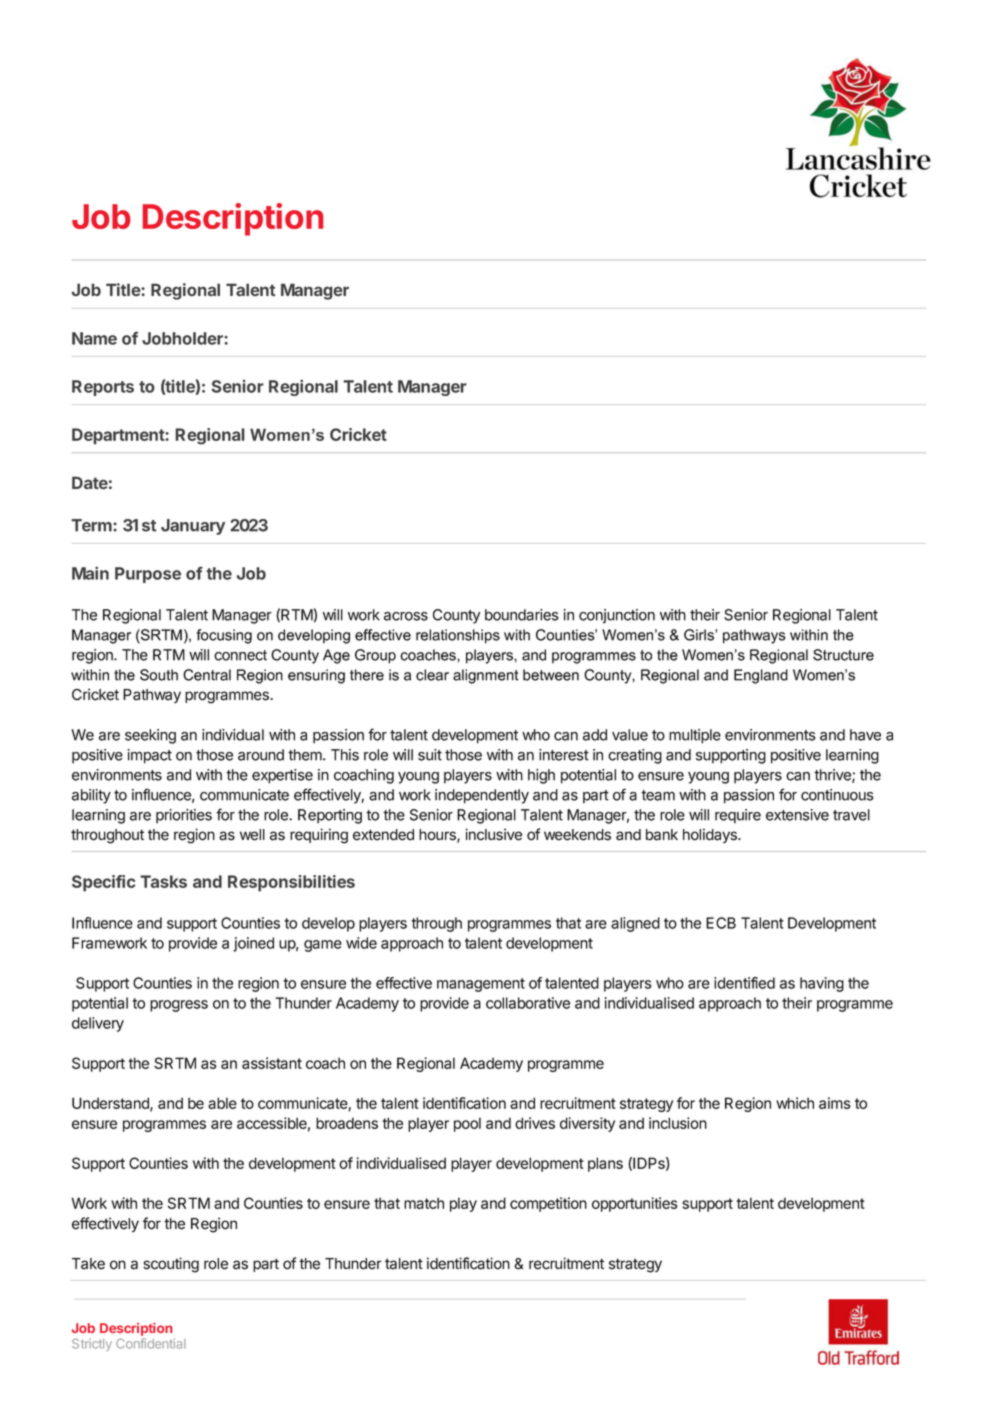  What do you see at coordinates (103, 388) in the page?
I see `Reports` at bounding box center [103, 388].
